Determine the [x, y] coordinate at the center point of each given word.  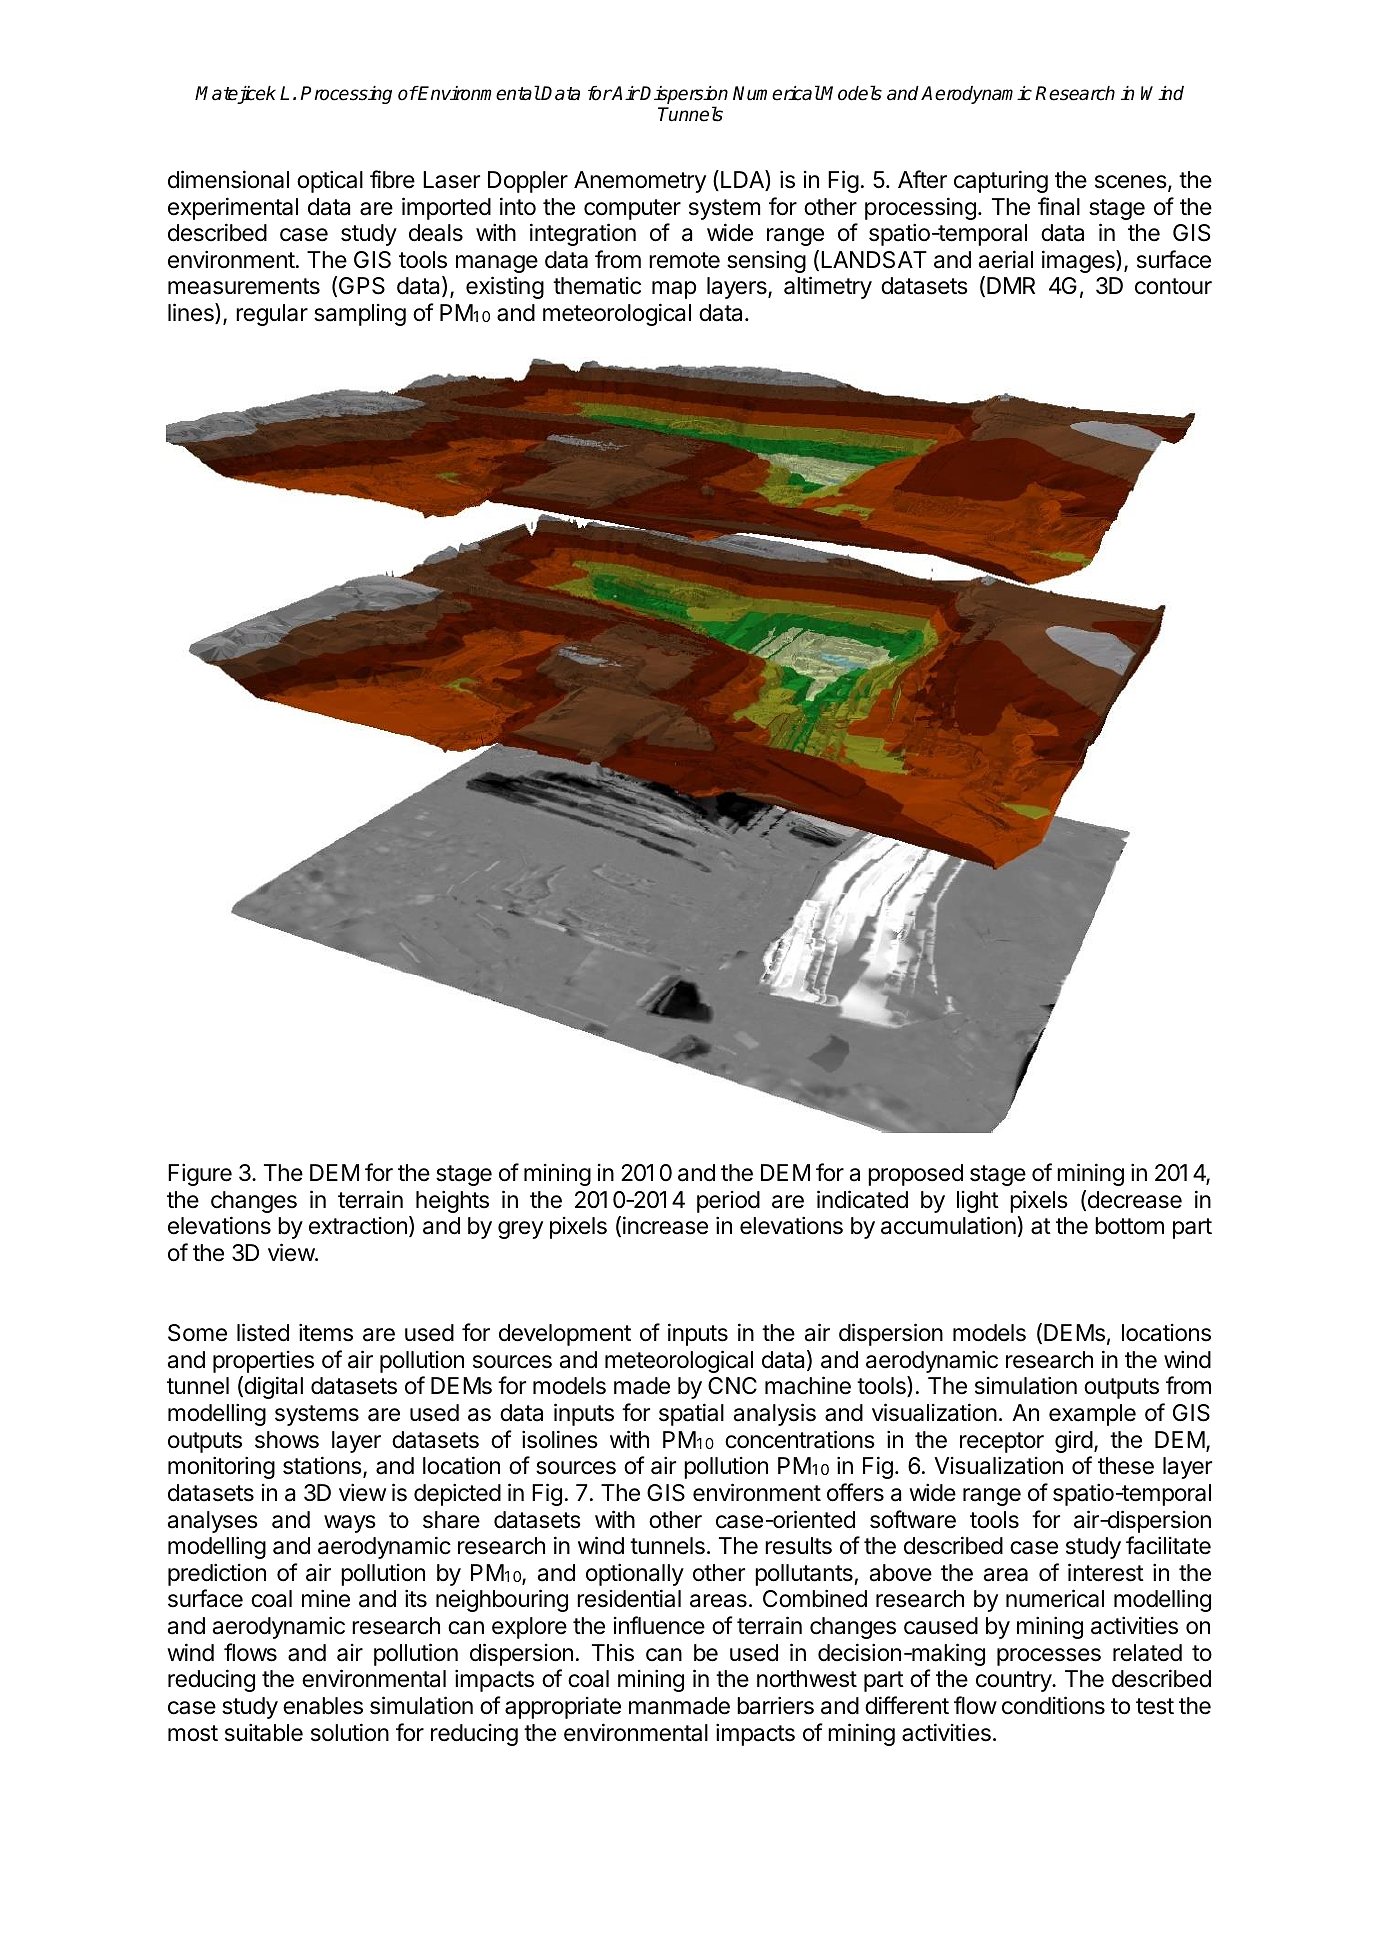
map [674, 290]
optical [330, 181]
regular [272, 315]
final [1059, 206]
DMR [1011, 285]
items [326, 1332]
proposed [915, 1175]
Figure [200, 1174]
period [728, 1202]
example [1092, 1415]
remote [684, 260]
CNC [732, 1385]
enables [323, 1706]
